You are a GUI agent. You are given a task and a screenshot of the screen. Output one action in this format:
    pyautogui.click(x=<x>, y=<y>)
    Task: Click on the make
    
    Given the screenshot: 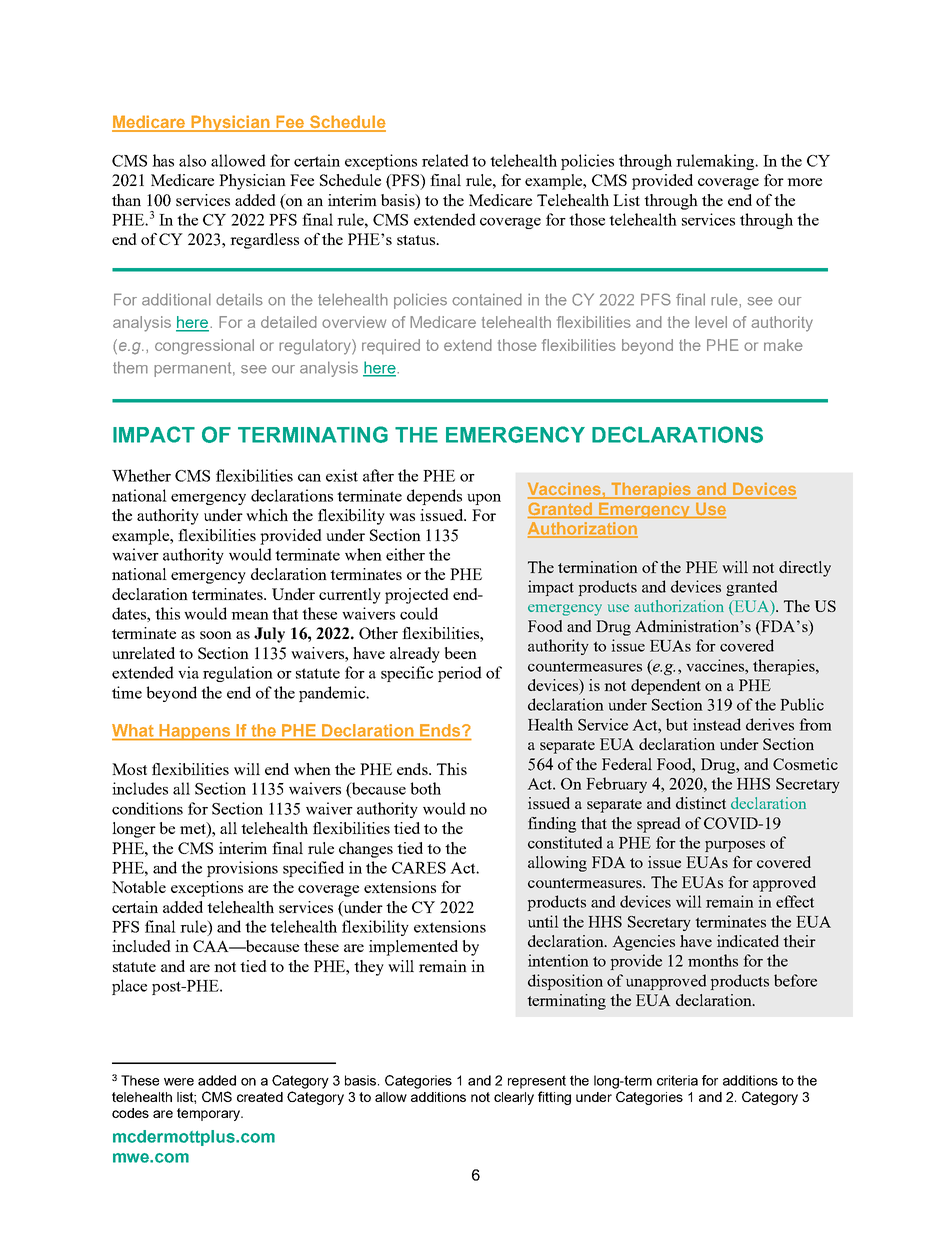 What is the action you would take?
    pyautogui.click(x=783, y=345)
